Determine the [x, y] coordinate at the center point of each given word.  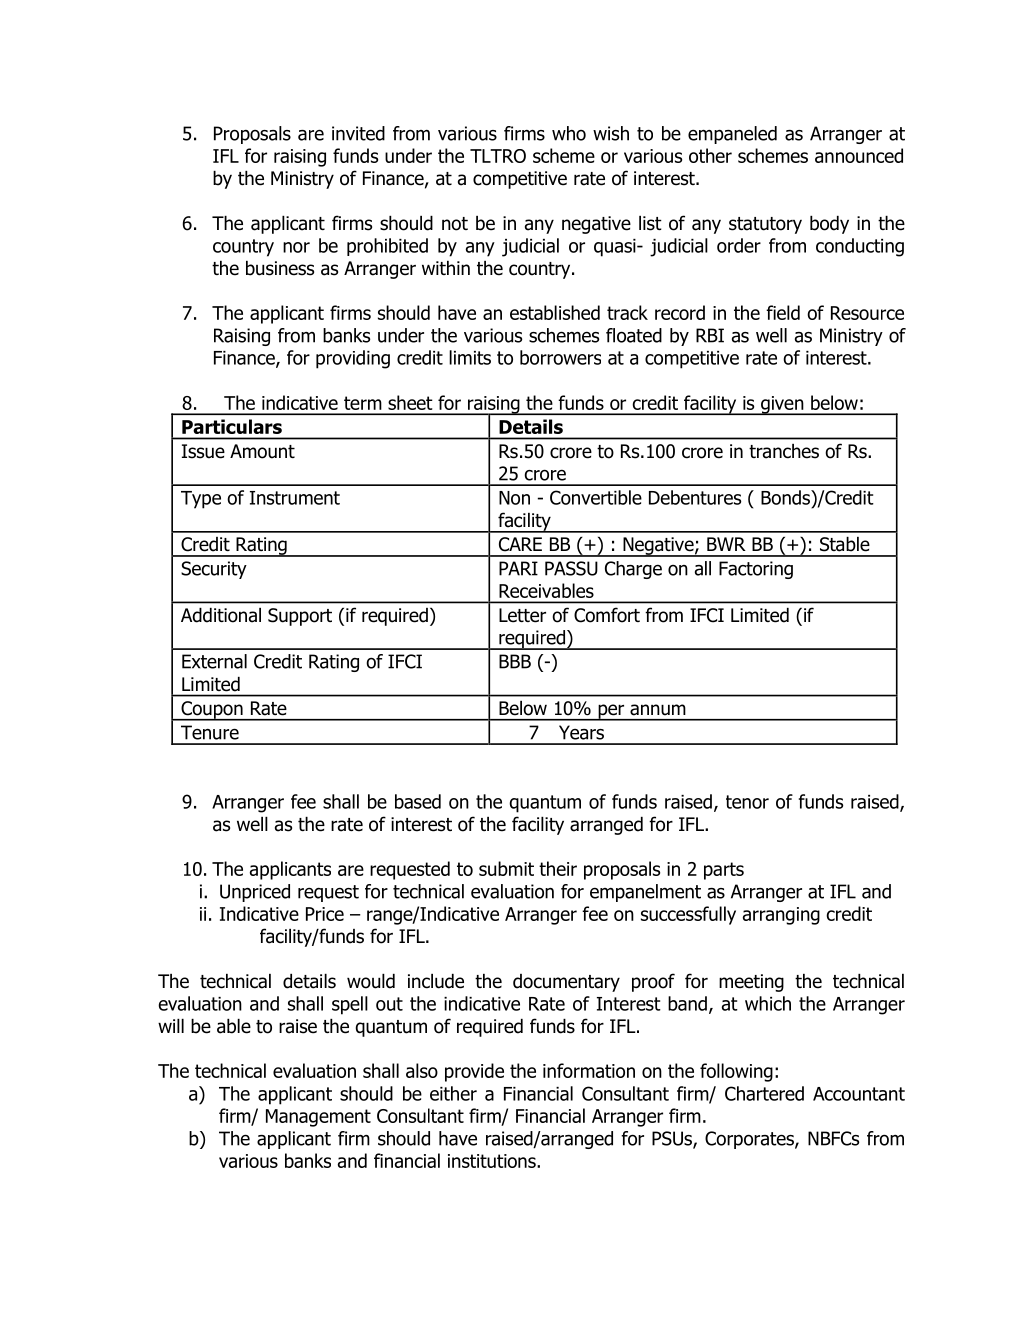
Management [318, 1118]
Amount [262, 451]
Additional [221, 615]
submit [506, 868]
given [782, 405]
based [418, 801]
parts [724, 871]
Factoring [756, 570]
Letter [522, 615]
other [710, 155]
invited [358, 133]
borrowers [560, 357]
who [569, 133]
